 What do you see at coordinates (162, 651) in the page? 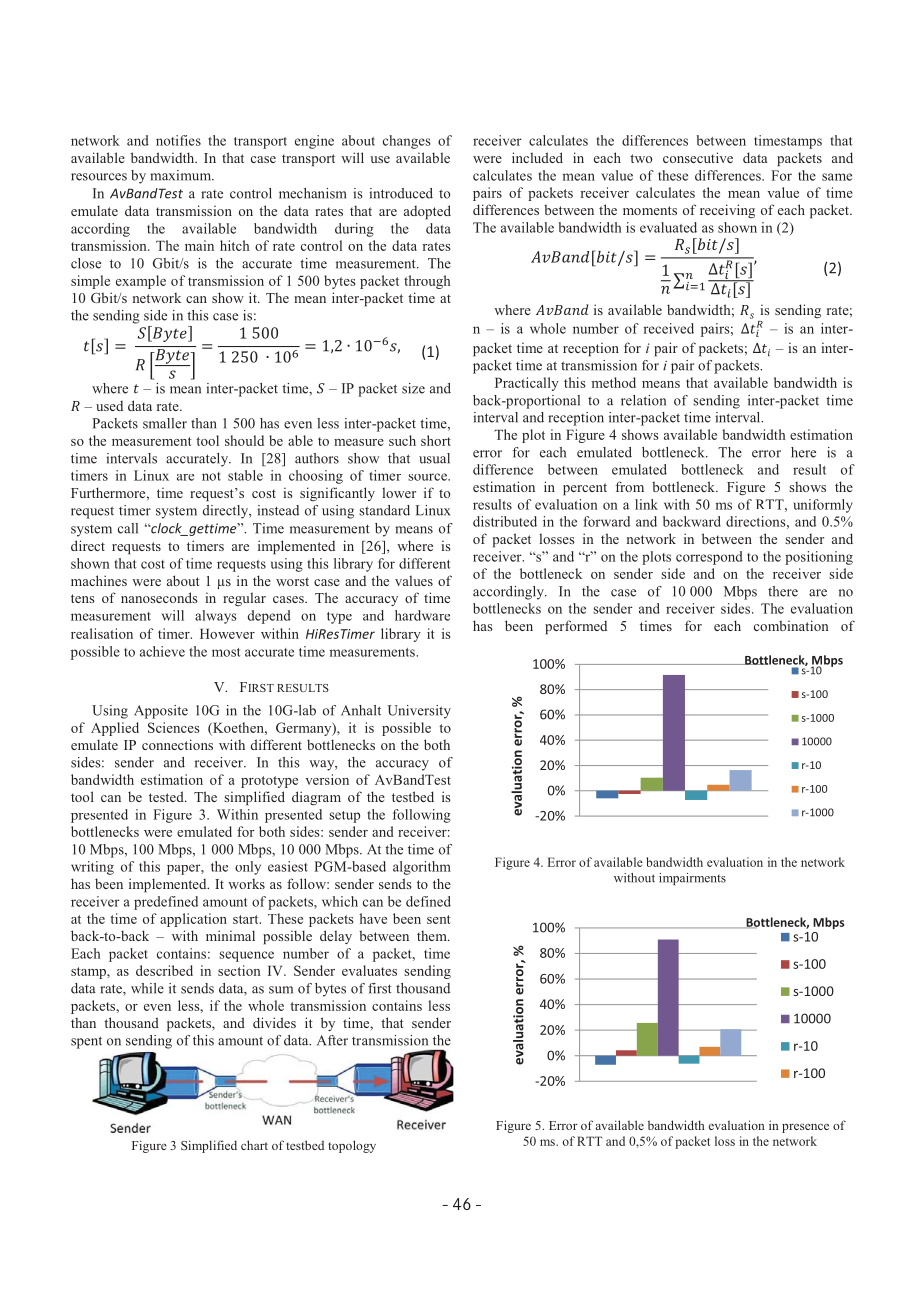
I see `achieve` at bounding box center [162, 651].
